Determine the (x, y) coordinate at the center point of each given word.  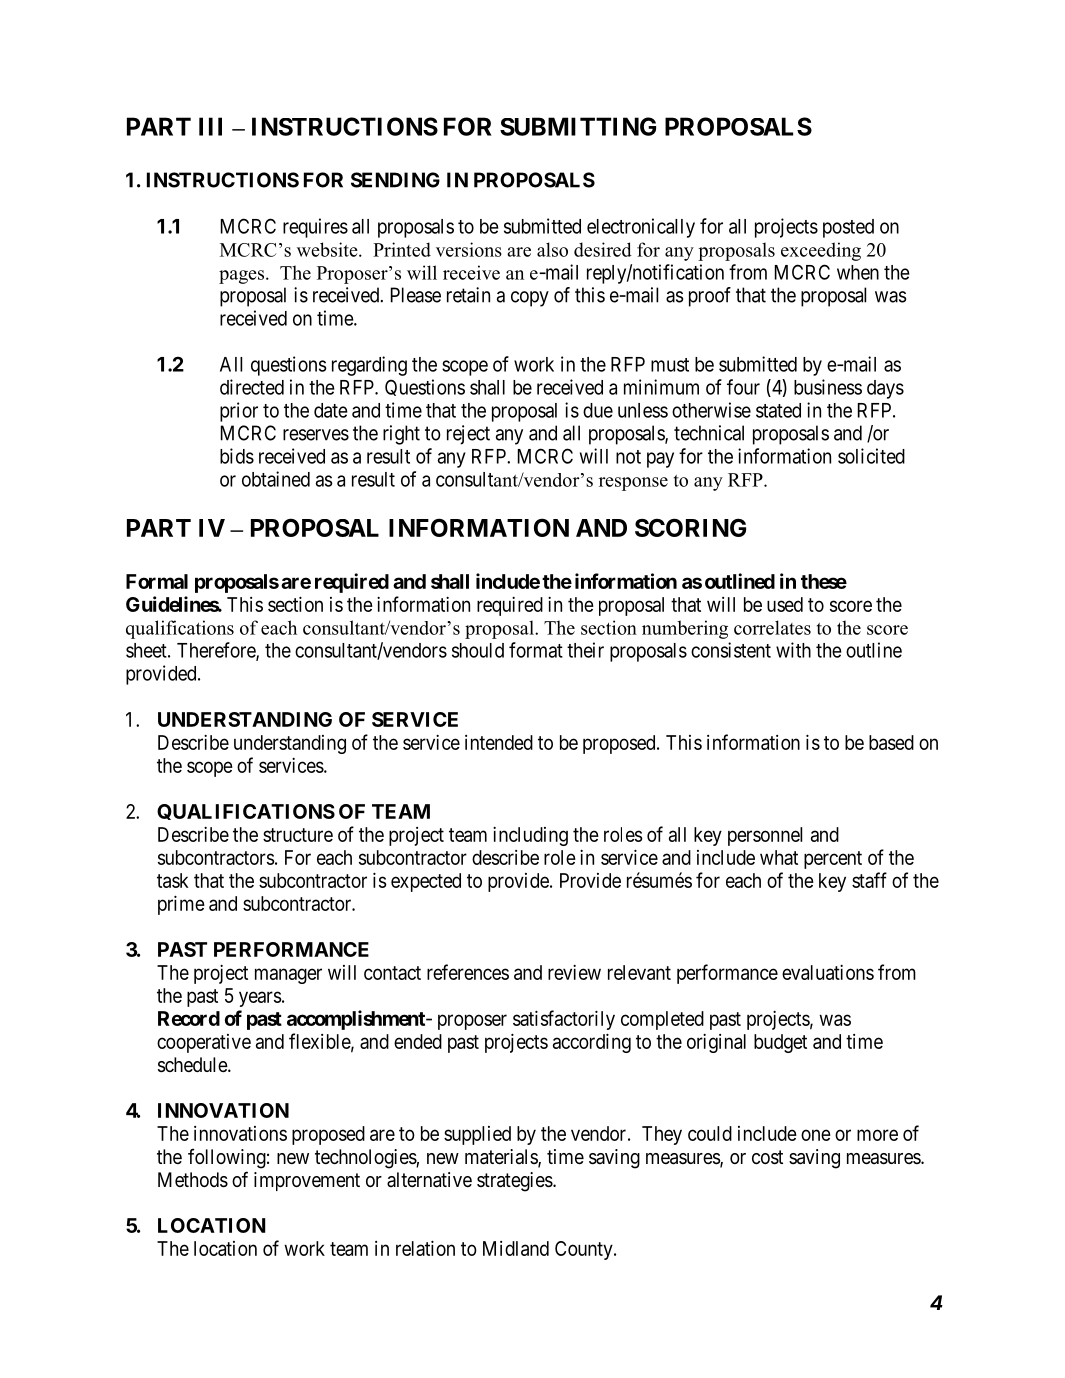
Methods (193, 1180)
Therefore (217, 651)
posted (848, 228)
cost (767, 1157)
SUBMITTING (578, 126)
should (478, 650)
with (793, 650)
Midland (516, 1248)
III (210, 126)
